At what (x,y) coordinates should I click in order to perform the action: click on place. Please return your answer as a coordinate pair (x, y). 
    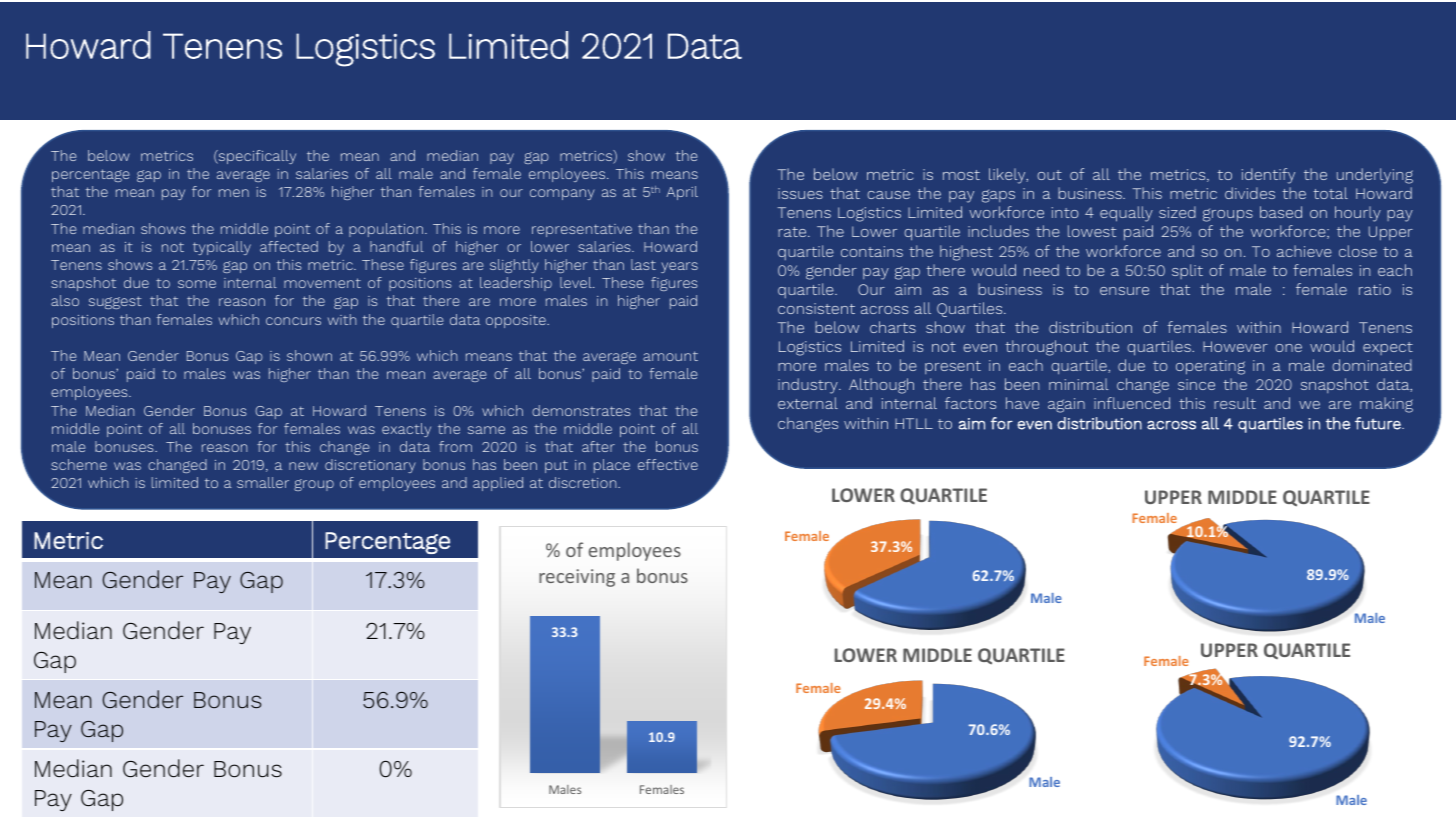
    Looking at the image, I should click on (612, 466).
